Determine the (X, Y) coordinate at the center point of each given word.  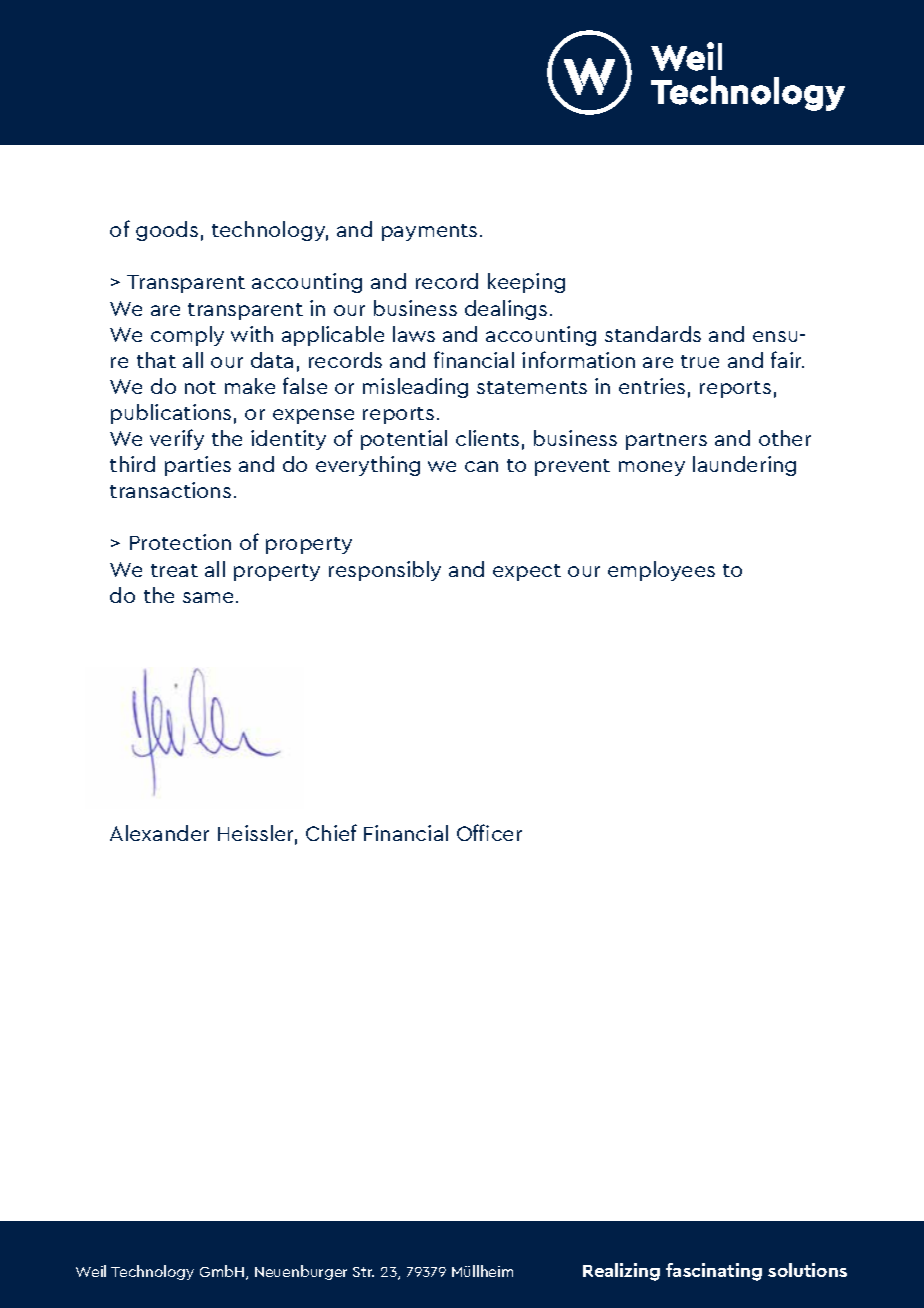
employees (661, 571)
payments (429, 232)
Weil (91, 1271)
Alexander (159, 833)
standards (653, 334)
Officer (489, 832)
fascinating (714, 1272)
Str (363, 1272)
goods (167, 231)
